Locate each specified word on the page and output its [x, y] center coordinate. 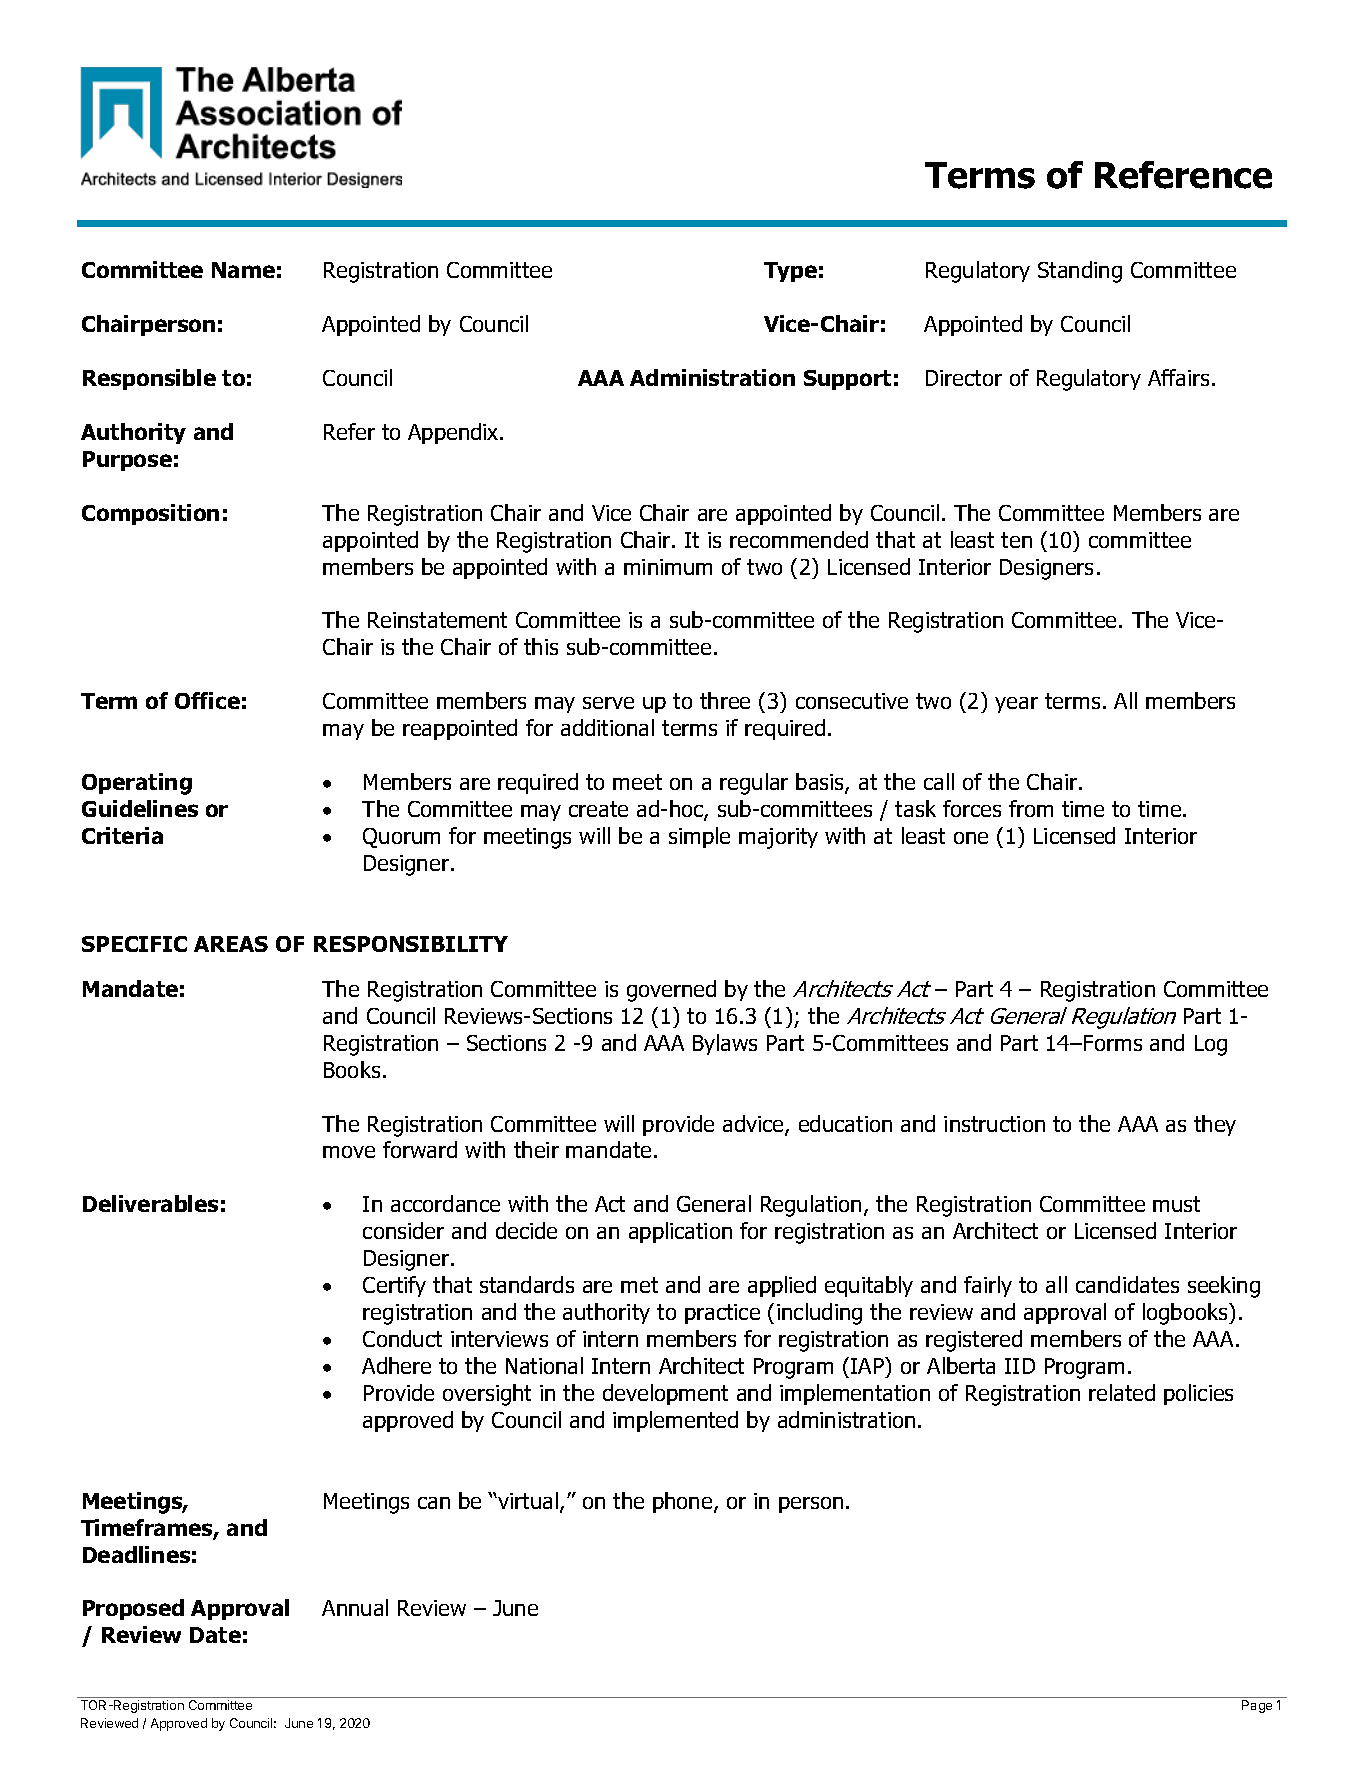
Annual [355, 1607]
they [1215, 1125]
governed [671, 991]
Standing [1080, 272]
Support [847, 380]
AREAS [231, 944]
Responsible [149, 379]
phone [684, 1502]
